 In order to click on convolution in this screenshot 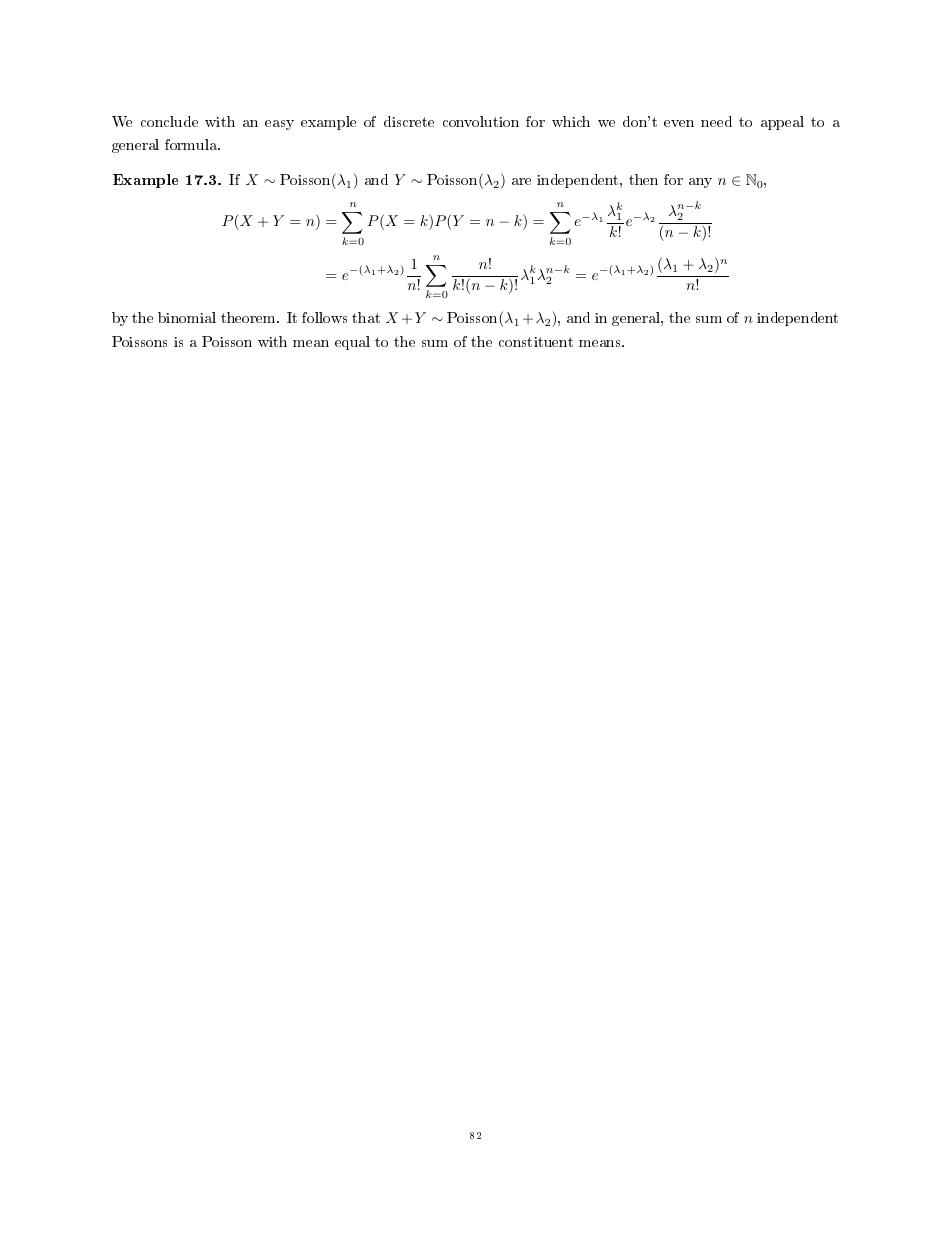, I will do `click(481, 121)`.
